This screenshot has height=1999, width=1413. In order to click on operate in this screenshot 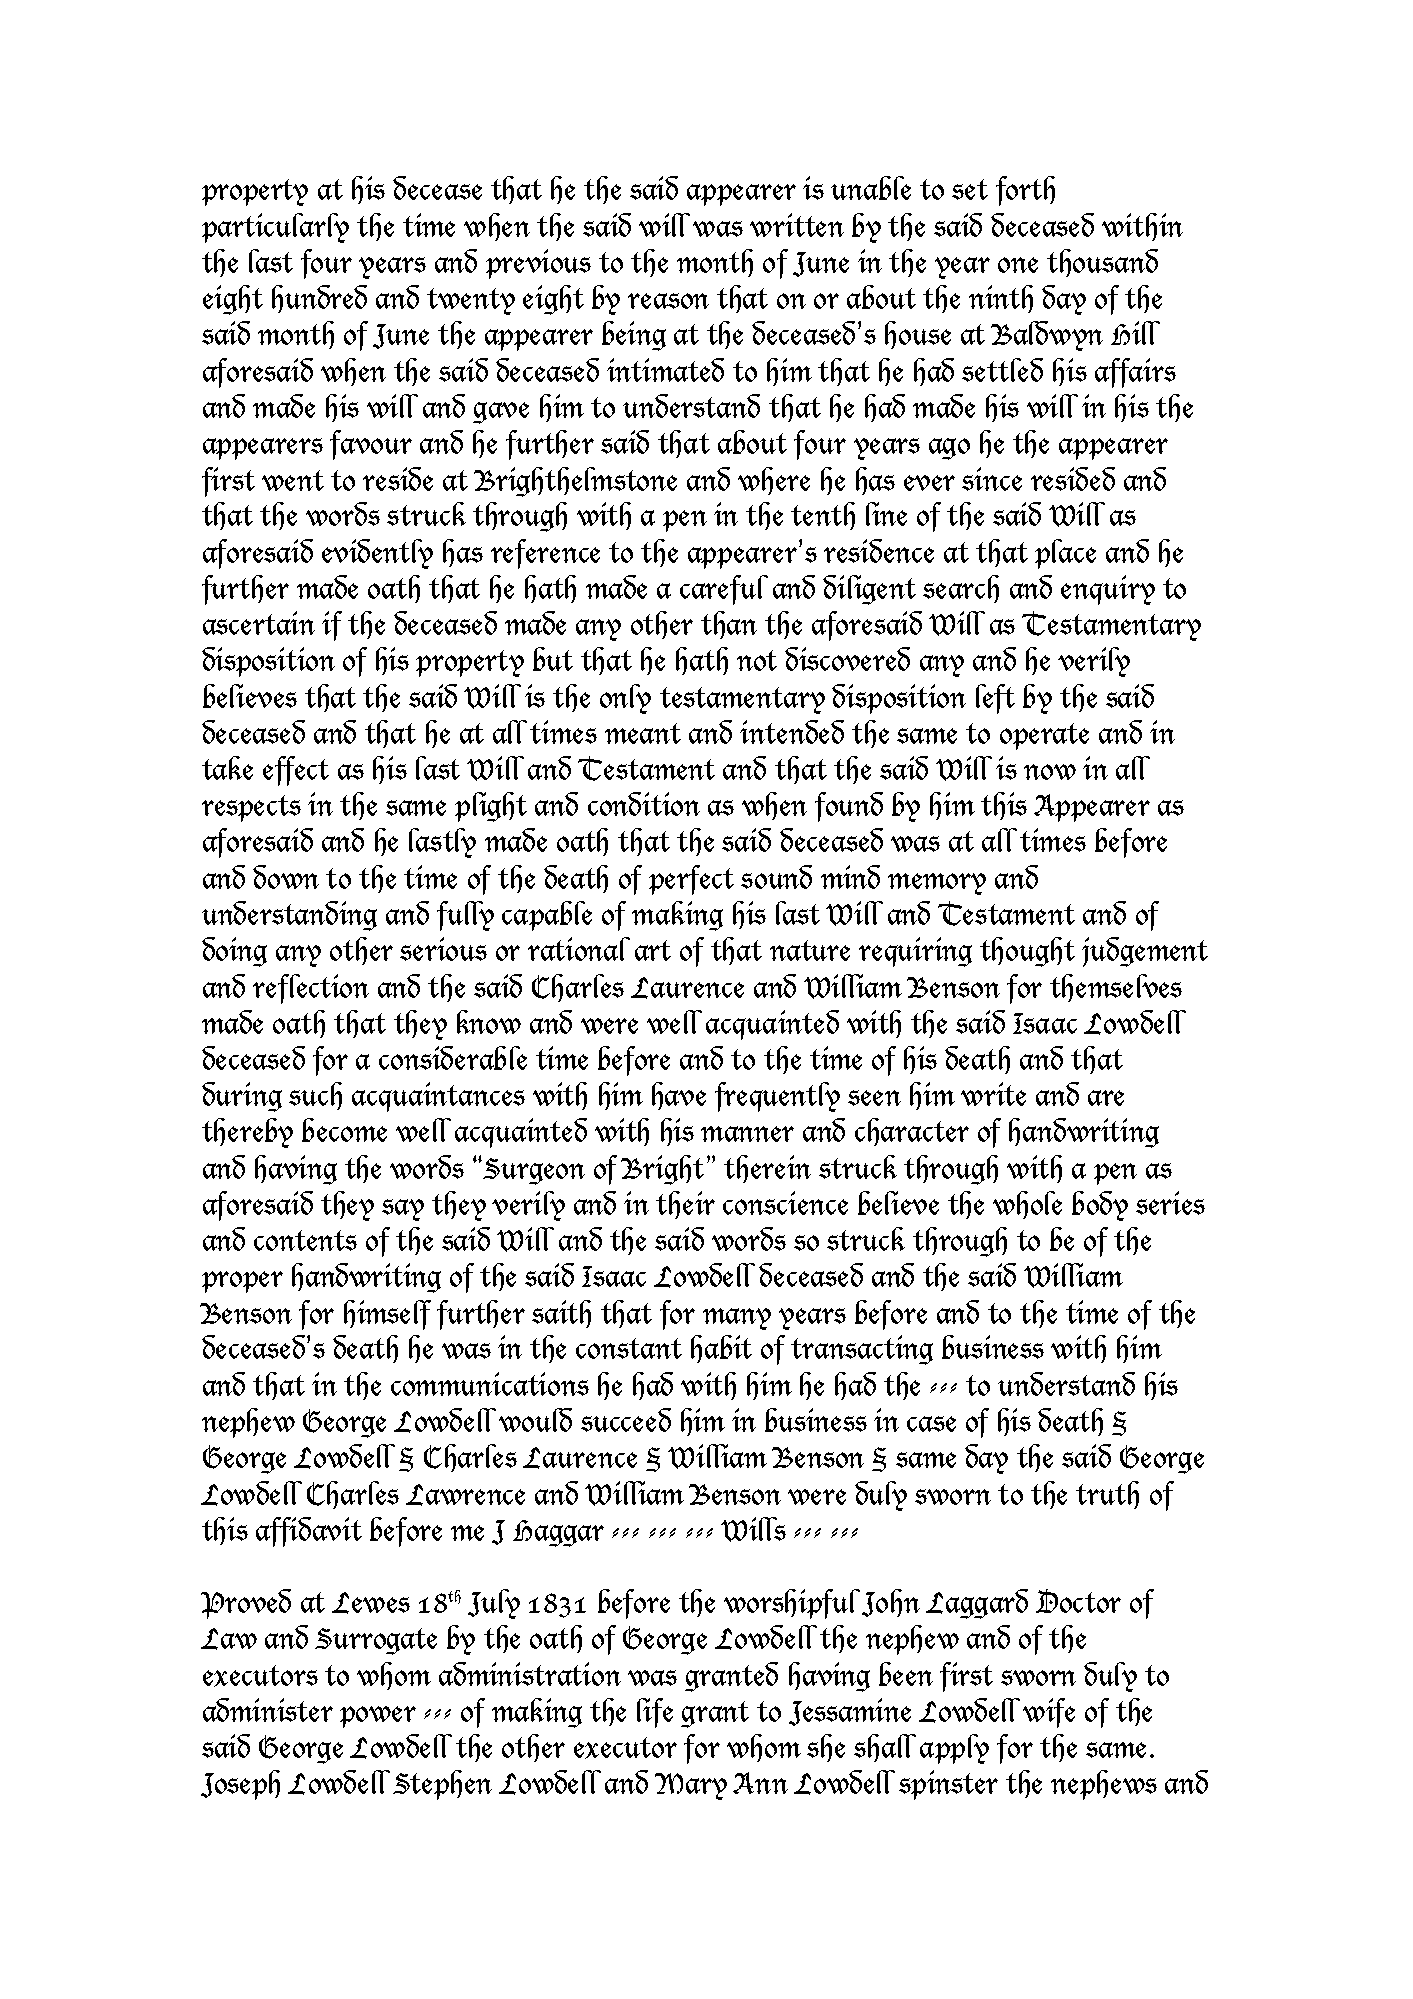, I will do `click(1044, 736)`.
